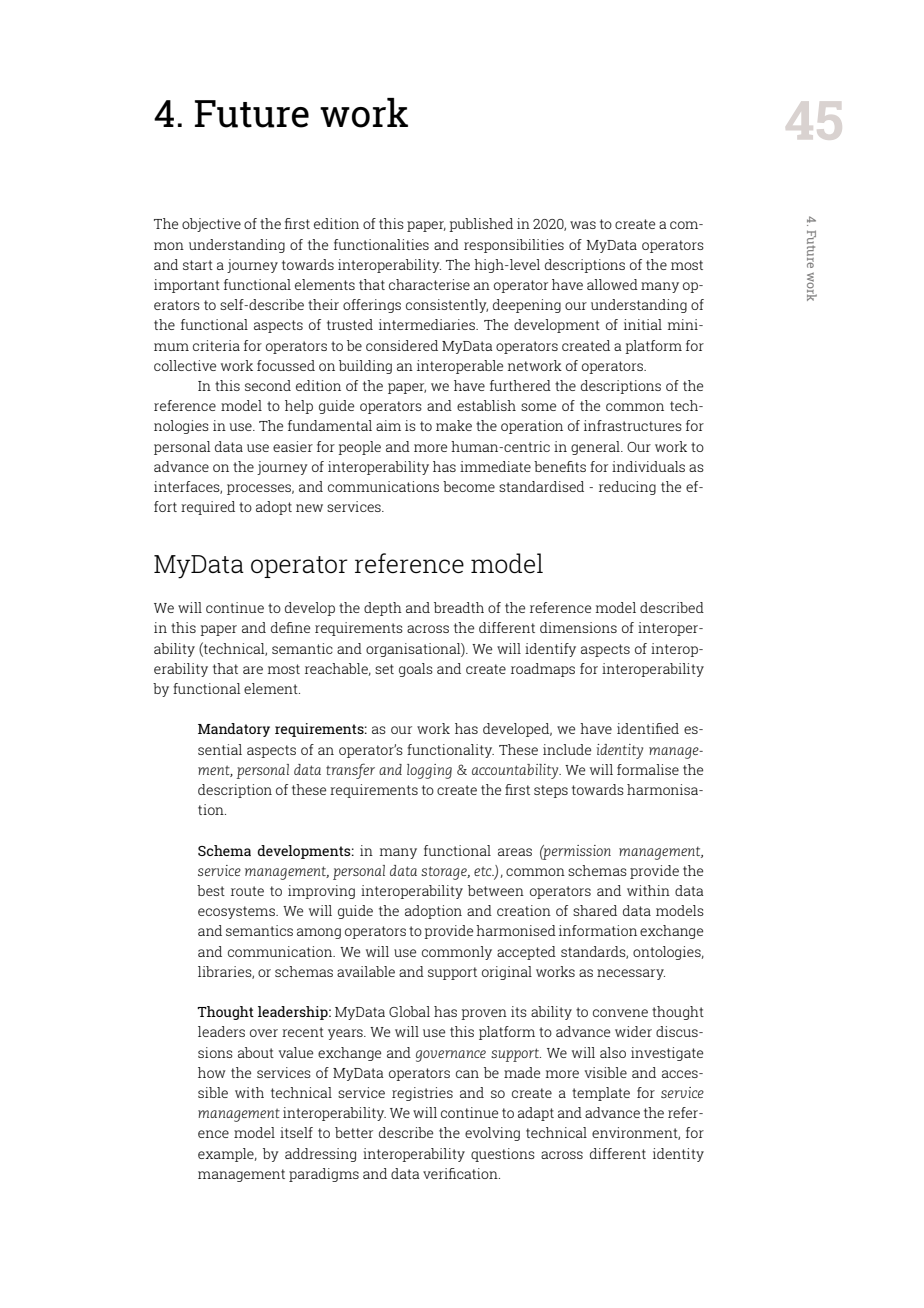 The width and height of the screenshot is (924, 1308). Describe the element at coordinates (612, 284) in the screenshot. I see `allowed` at that location.
